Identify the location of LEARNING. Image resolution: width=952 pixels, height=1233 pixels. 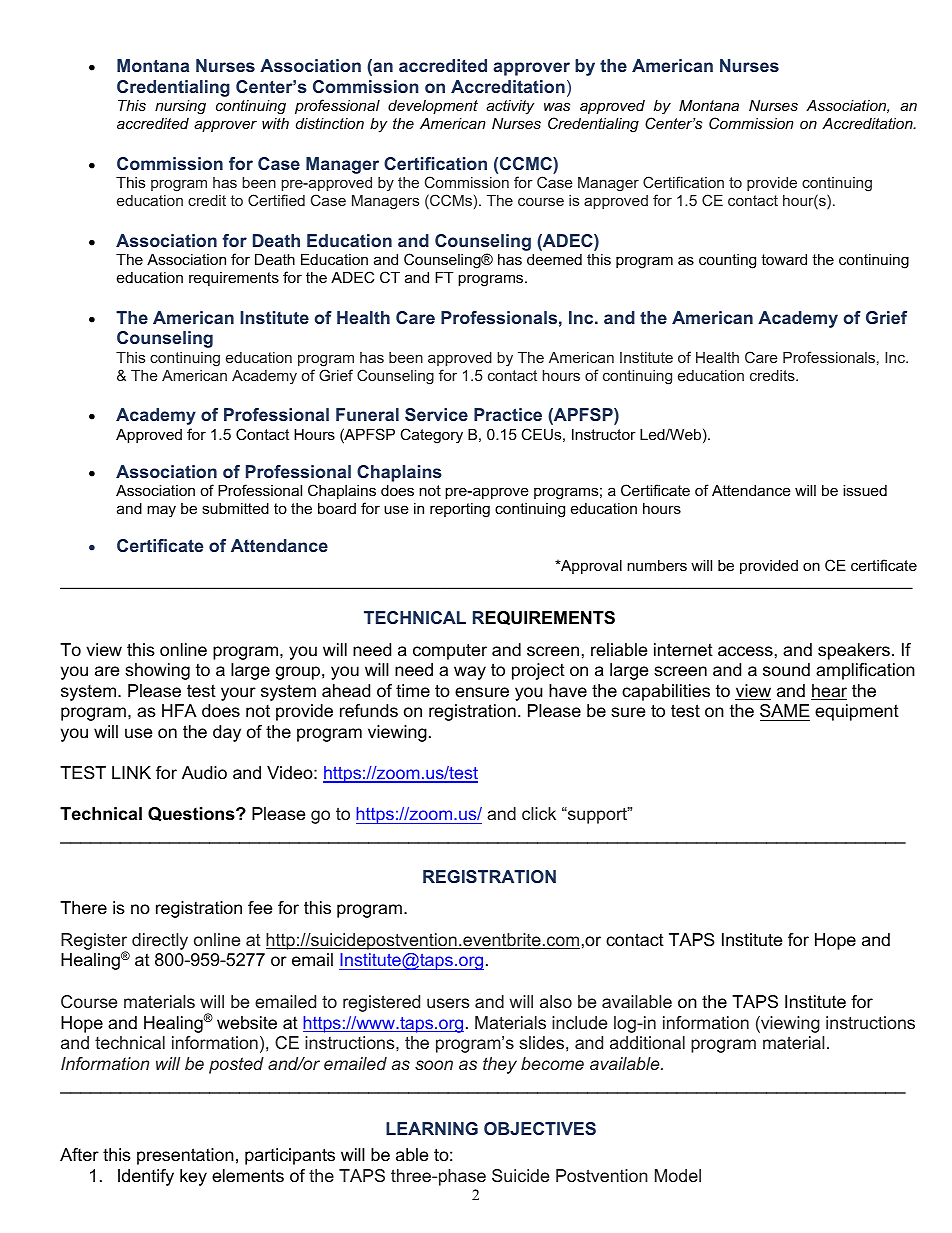
(432, 1128).
